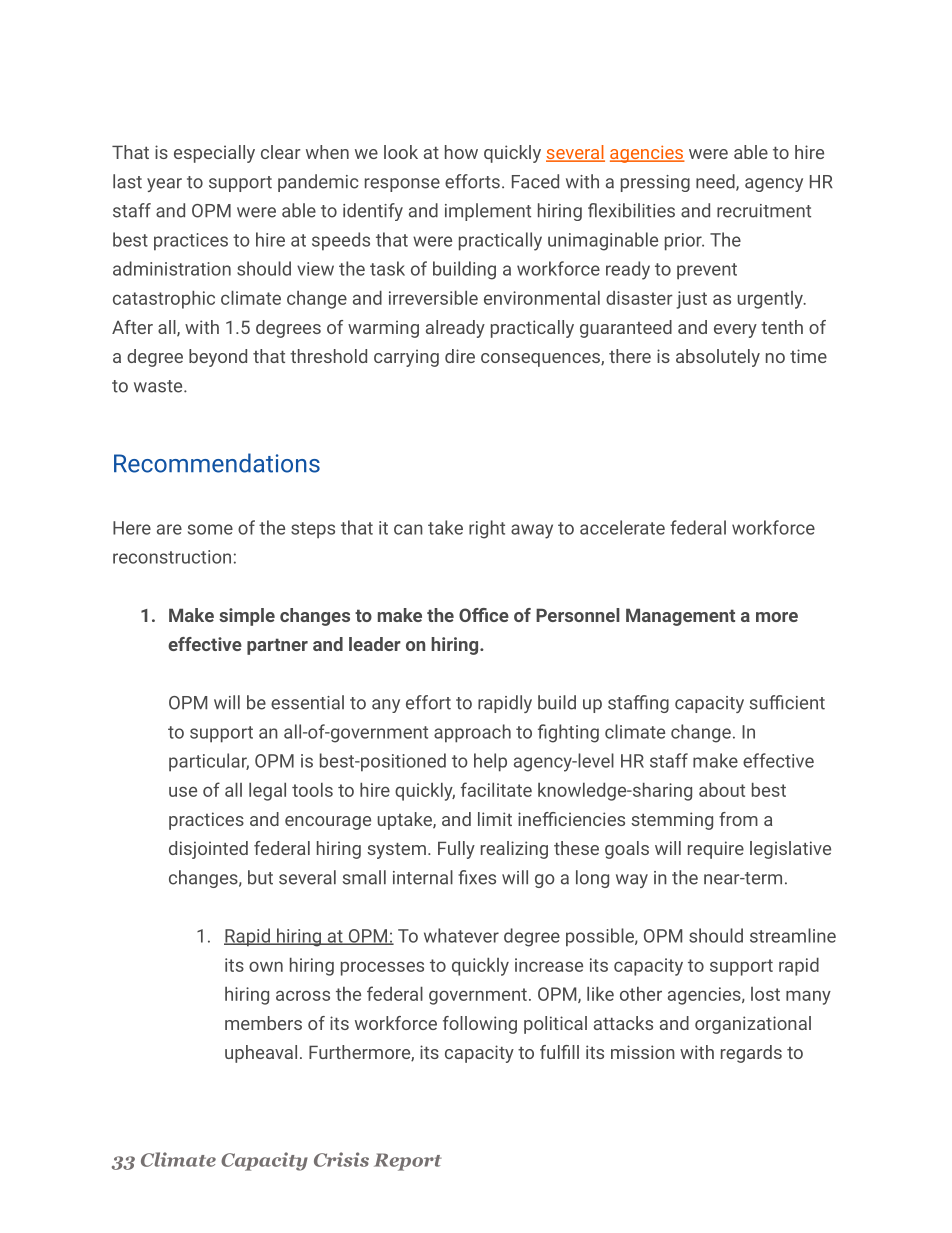 The width and height of the page is (952, 1233). What do you see at coordinates (214, 154) in the page?
I see `especially` at bounding box center [214, 154].
